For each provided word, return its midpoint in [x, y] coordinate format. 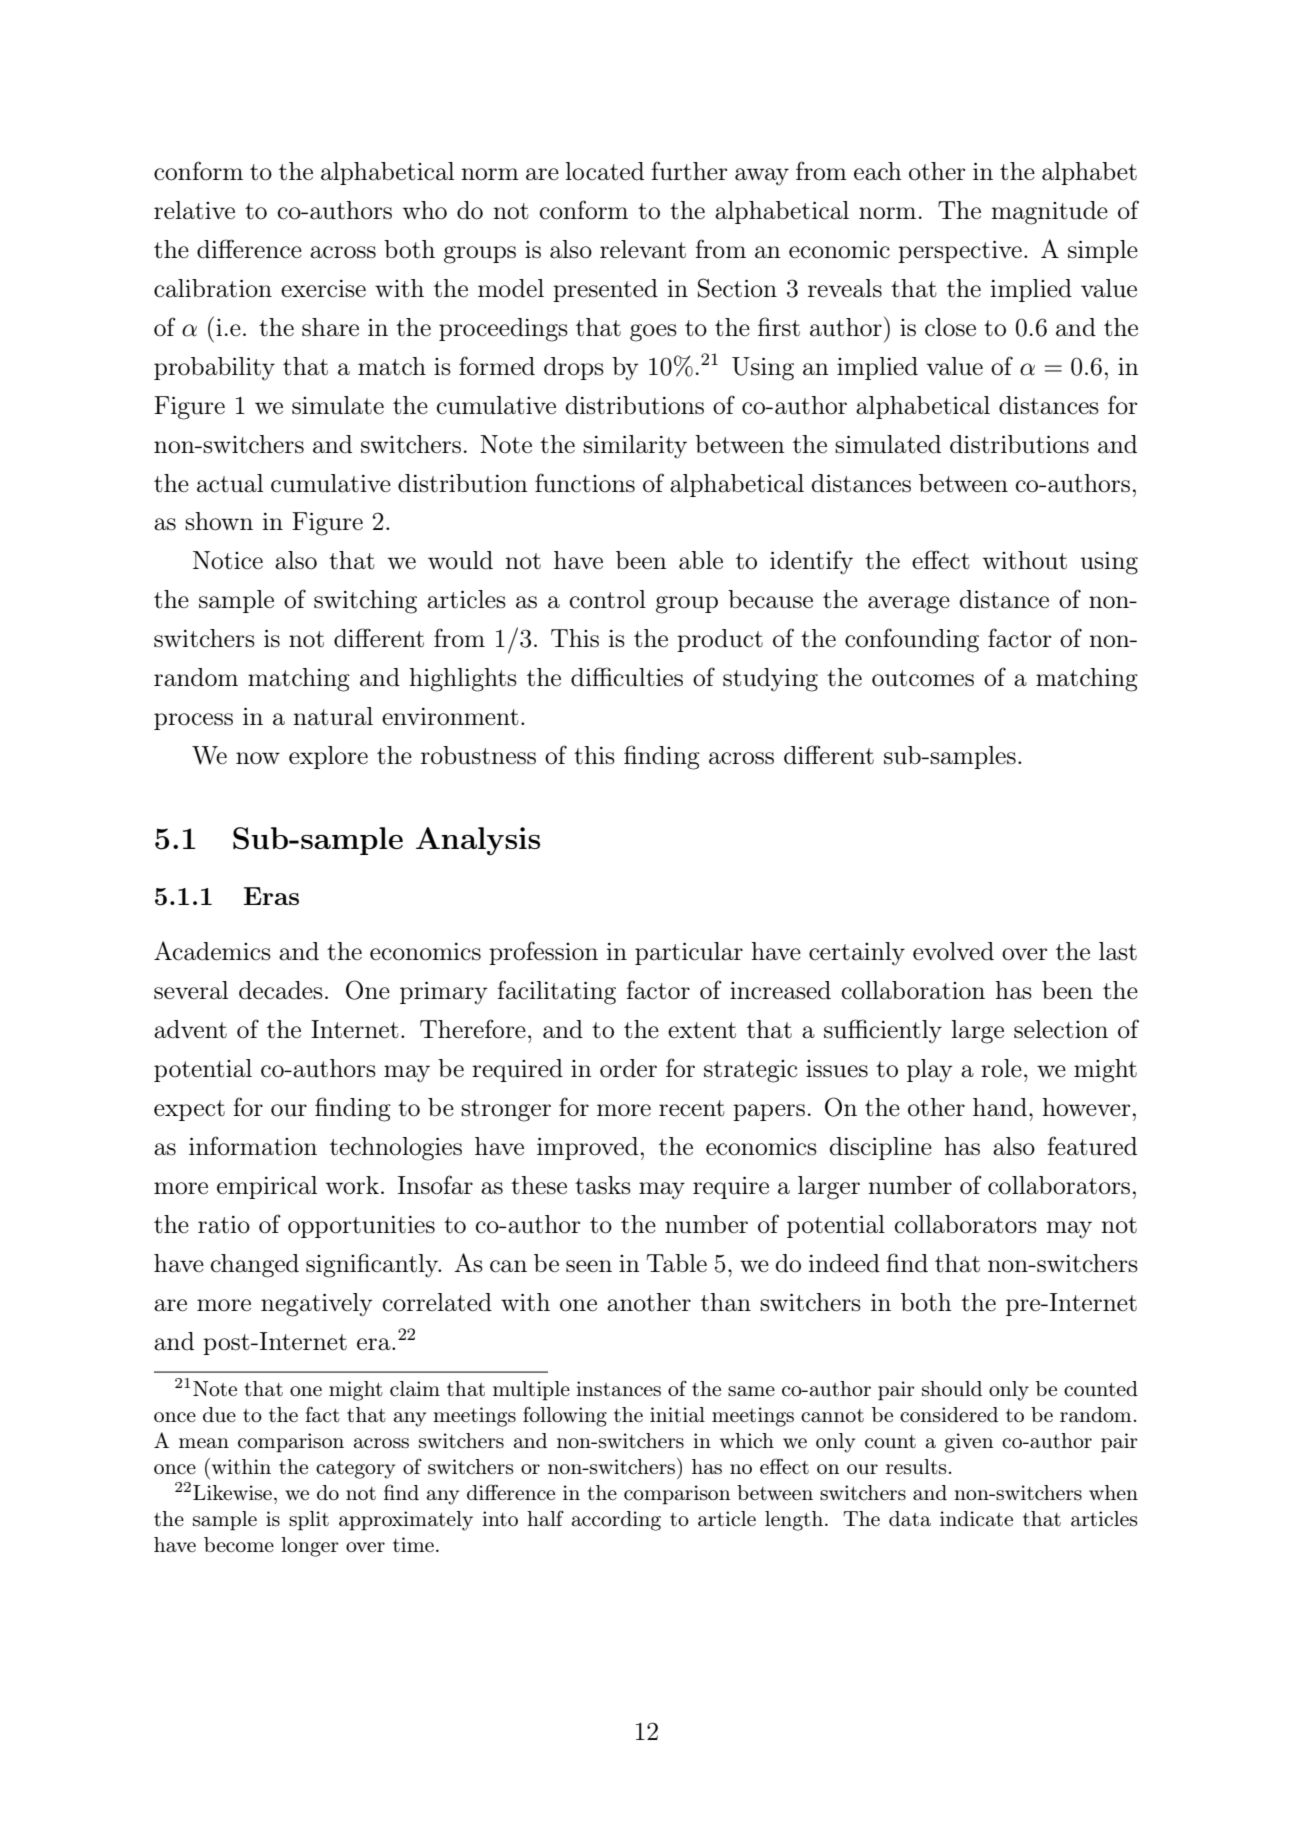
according [616, 1521]
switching [365, 602]
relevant [643, 249]
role [1001, 1068]
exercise [323, 288]
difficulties [627, 677]
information [253, 1146]
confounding [912, 640]
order [628, 1068]
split [309, 1521]
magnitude [1049, 213]
